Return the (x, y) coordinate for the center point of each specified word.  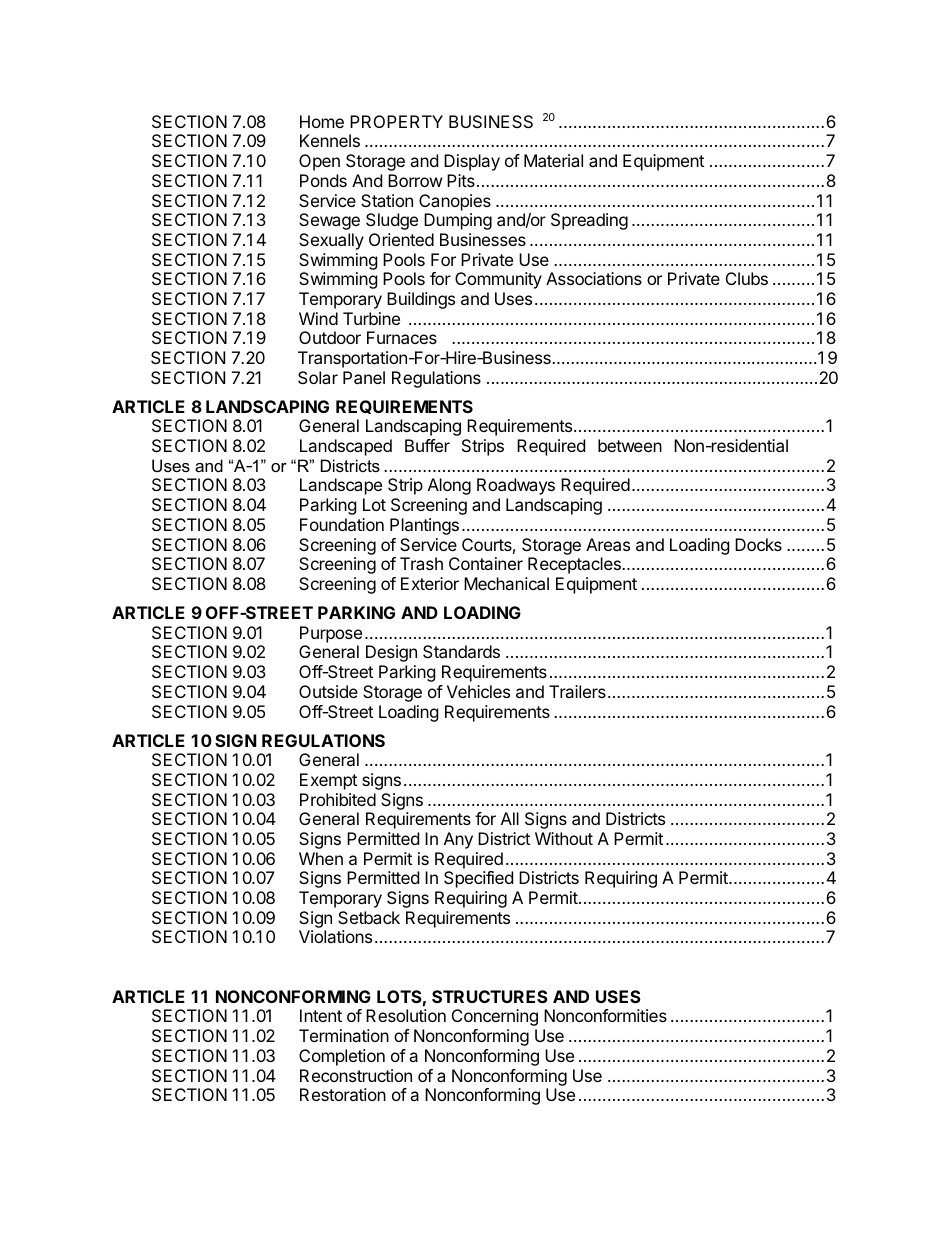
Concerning (495, 1017)
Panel (364, 377)
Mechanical (506, 583)
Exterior (430, 583)
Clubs (747, 278)
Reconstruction (356, 1075)
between (630, 445)
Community (498, 280)
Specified (478, 879)
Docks (758, 544)
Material (553, 160)
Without (564, 838)
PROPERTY (396, 121)
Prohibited (338, 799)
